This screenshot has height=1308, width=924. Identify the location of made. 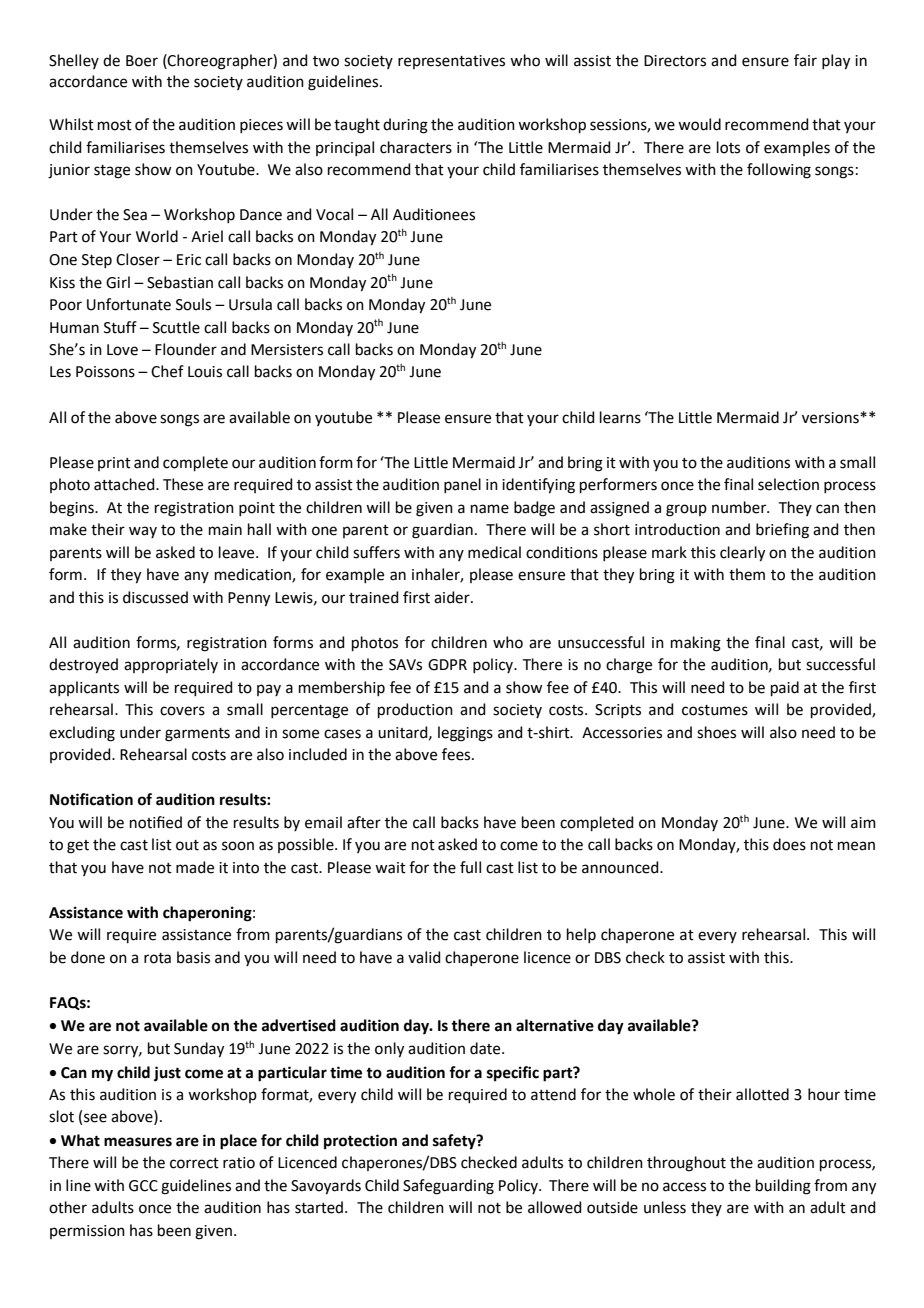
(195, 867).
